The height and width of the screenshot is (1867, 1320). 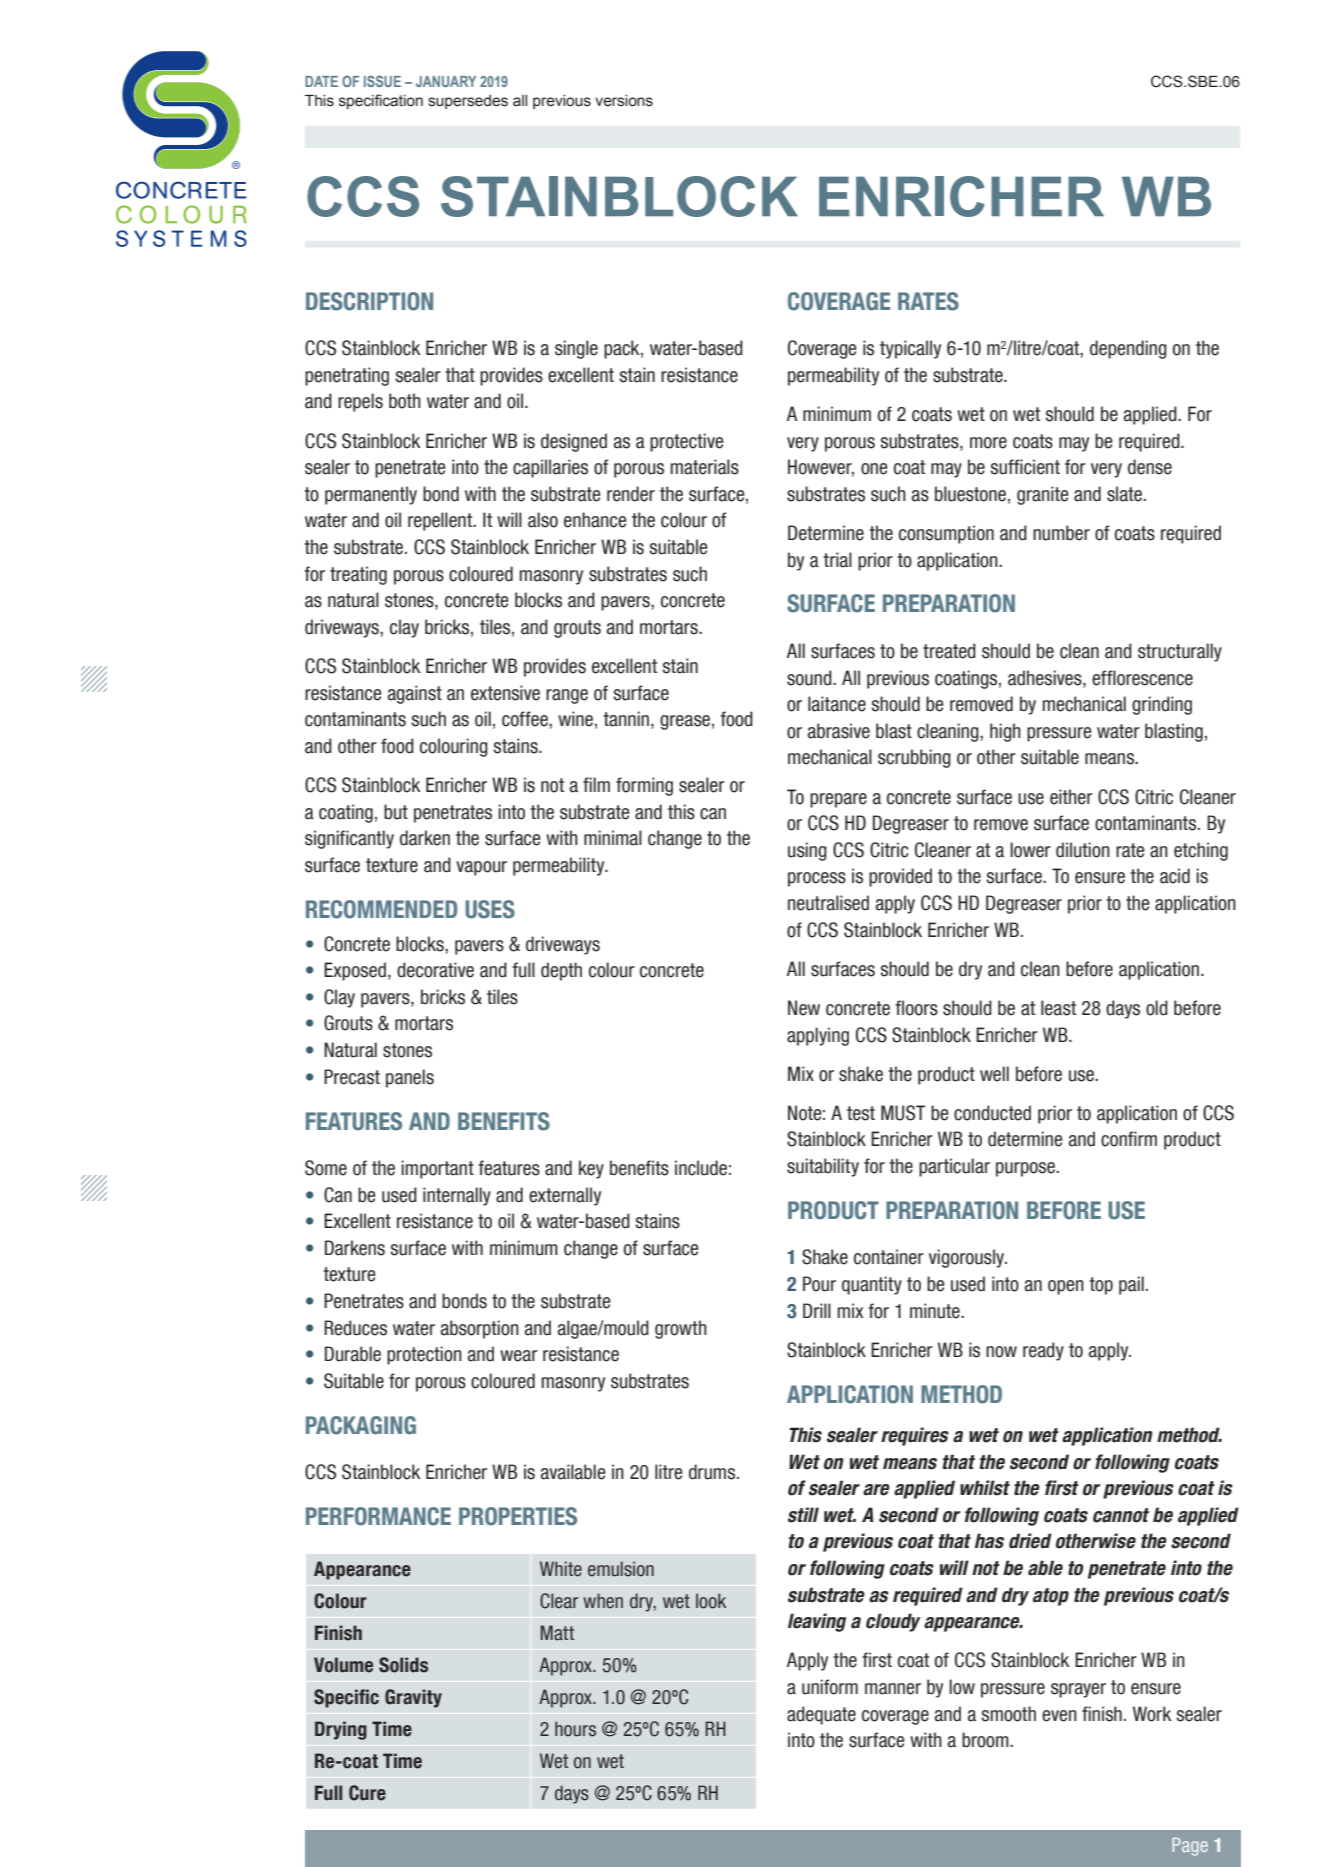 What do you see at coordinates (367, 1793) in the screenshot?
I see `Cure` at bounding box center [367, 1793].
